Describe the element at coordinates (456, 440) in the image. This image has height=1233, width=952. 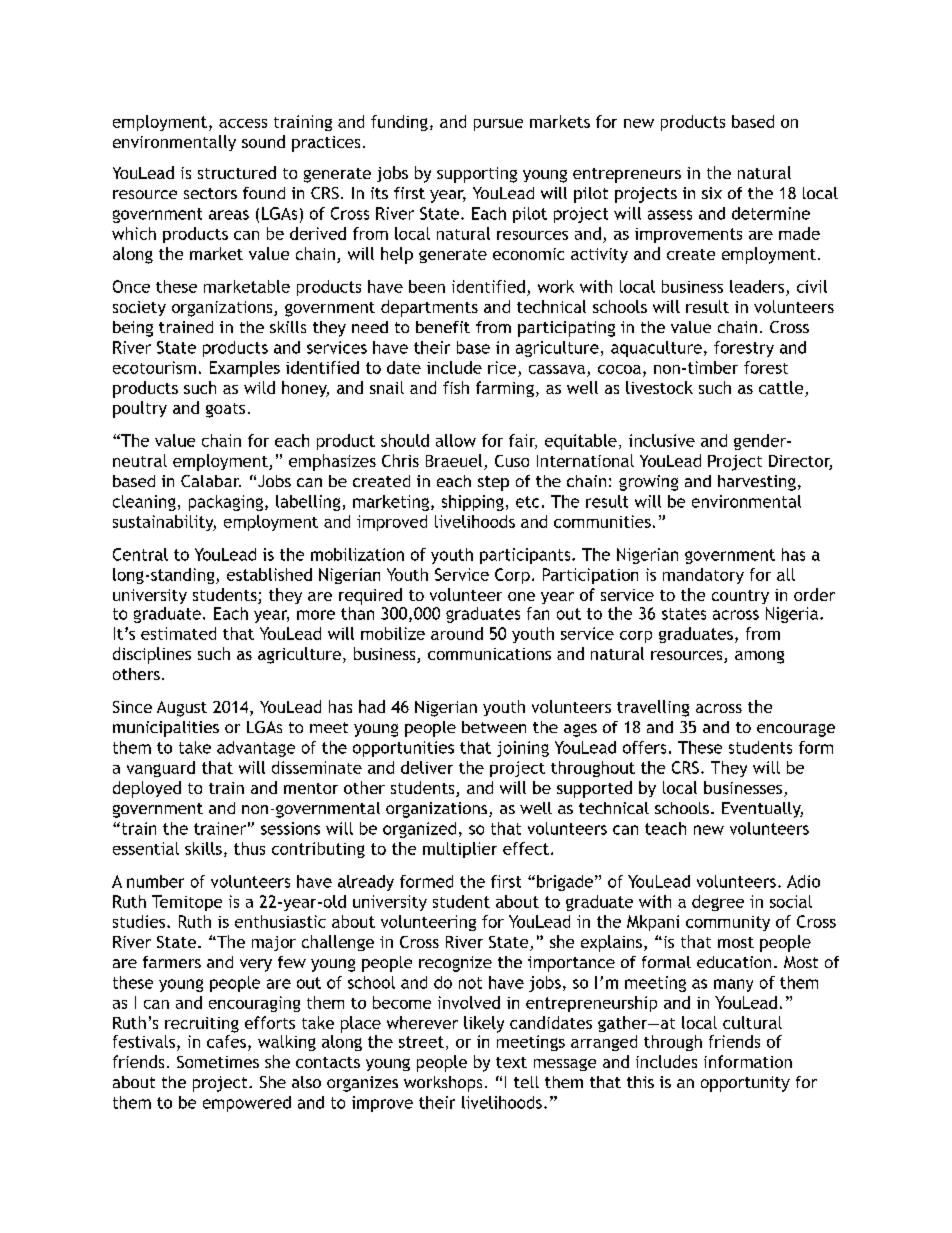
I see `allow` at that location.
